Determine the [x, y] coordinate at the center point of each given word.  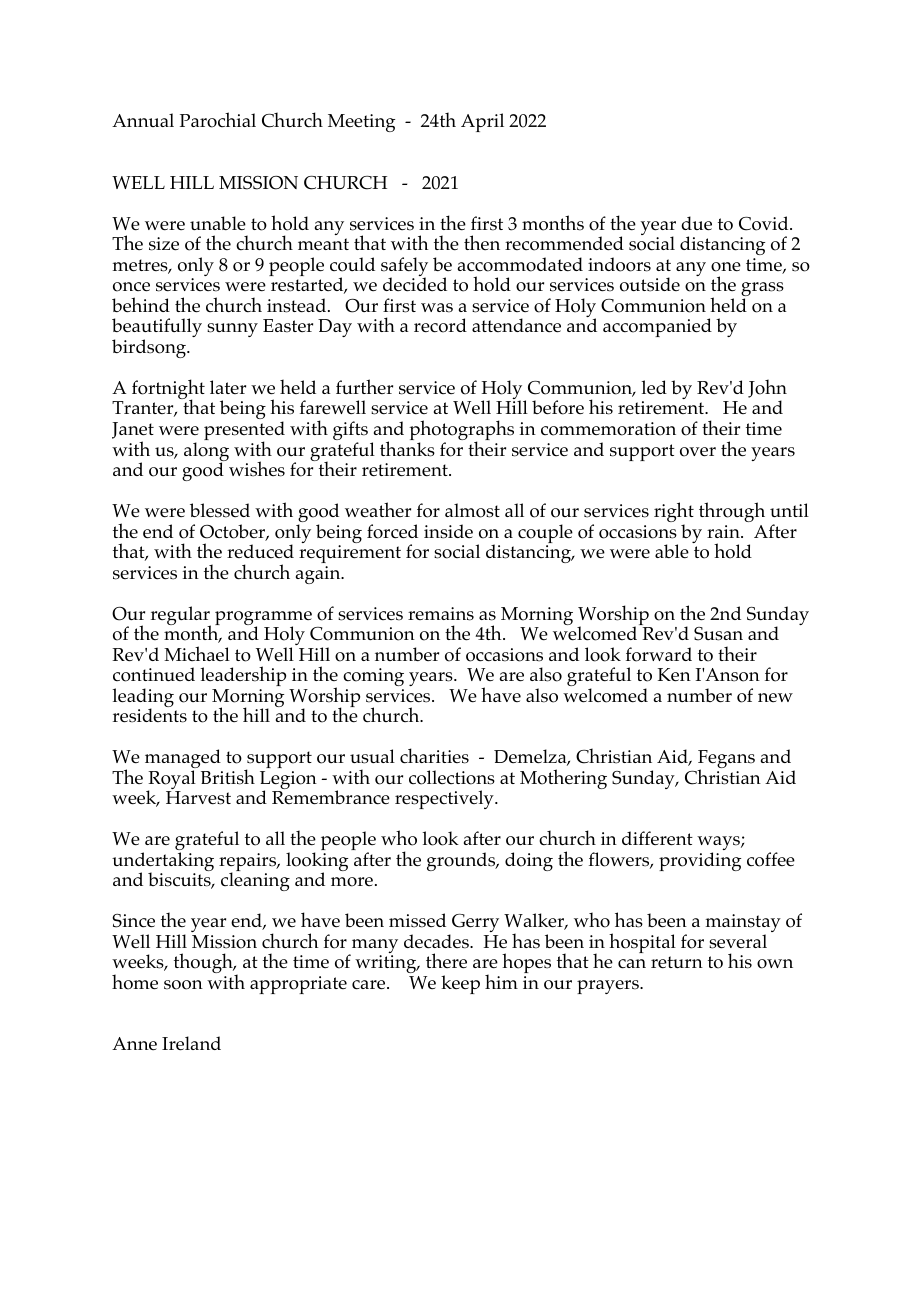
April [482, 122]
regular [181, 617]
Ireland [191, 1043]
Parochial [218, 120]
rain [724, 531]
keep [460, 984]
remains [441, 614]
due [696, 223]
